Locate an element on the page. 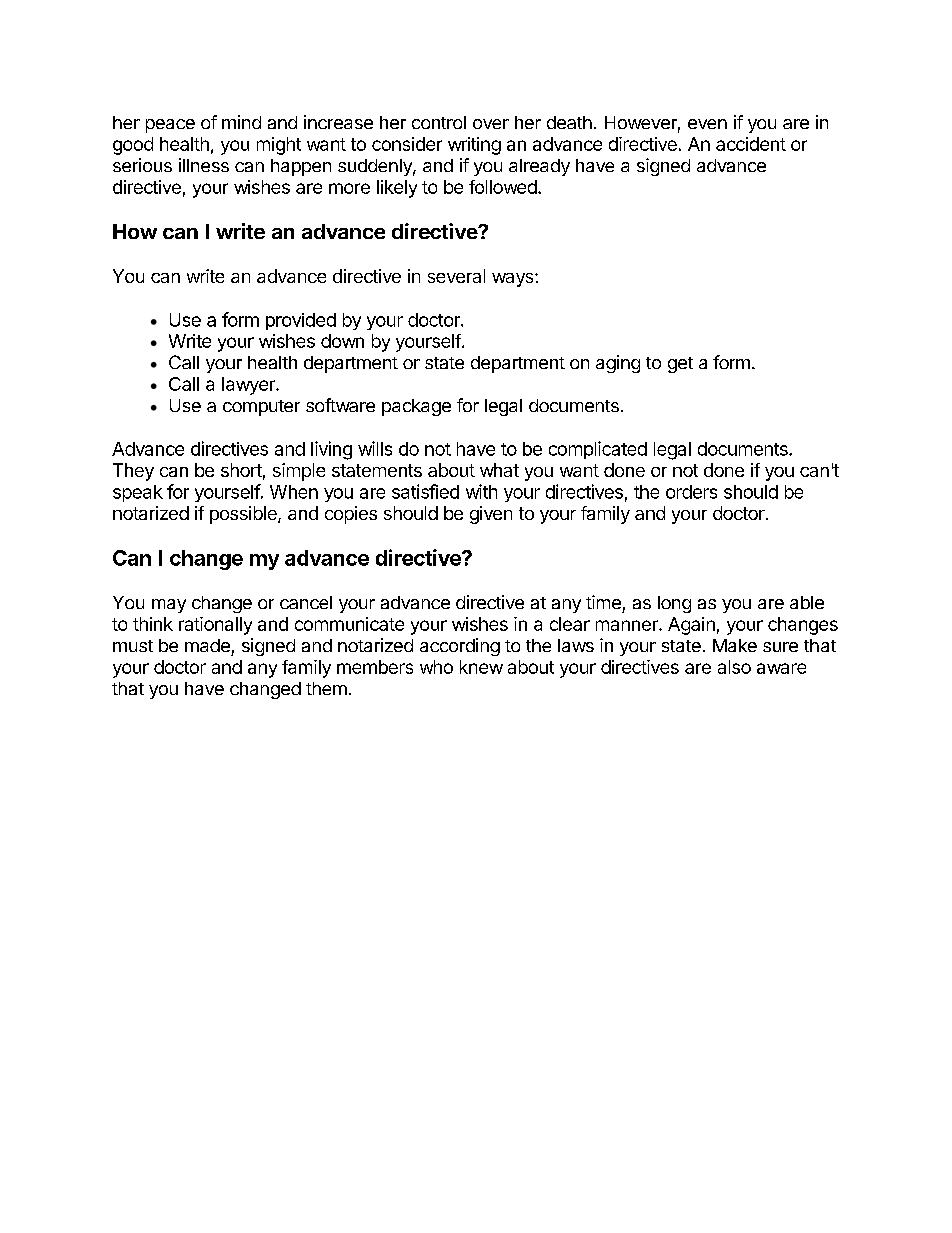 The height and width of the image is (1233, 952). also is located at coordinates (734, 667).
